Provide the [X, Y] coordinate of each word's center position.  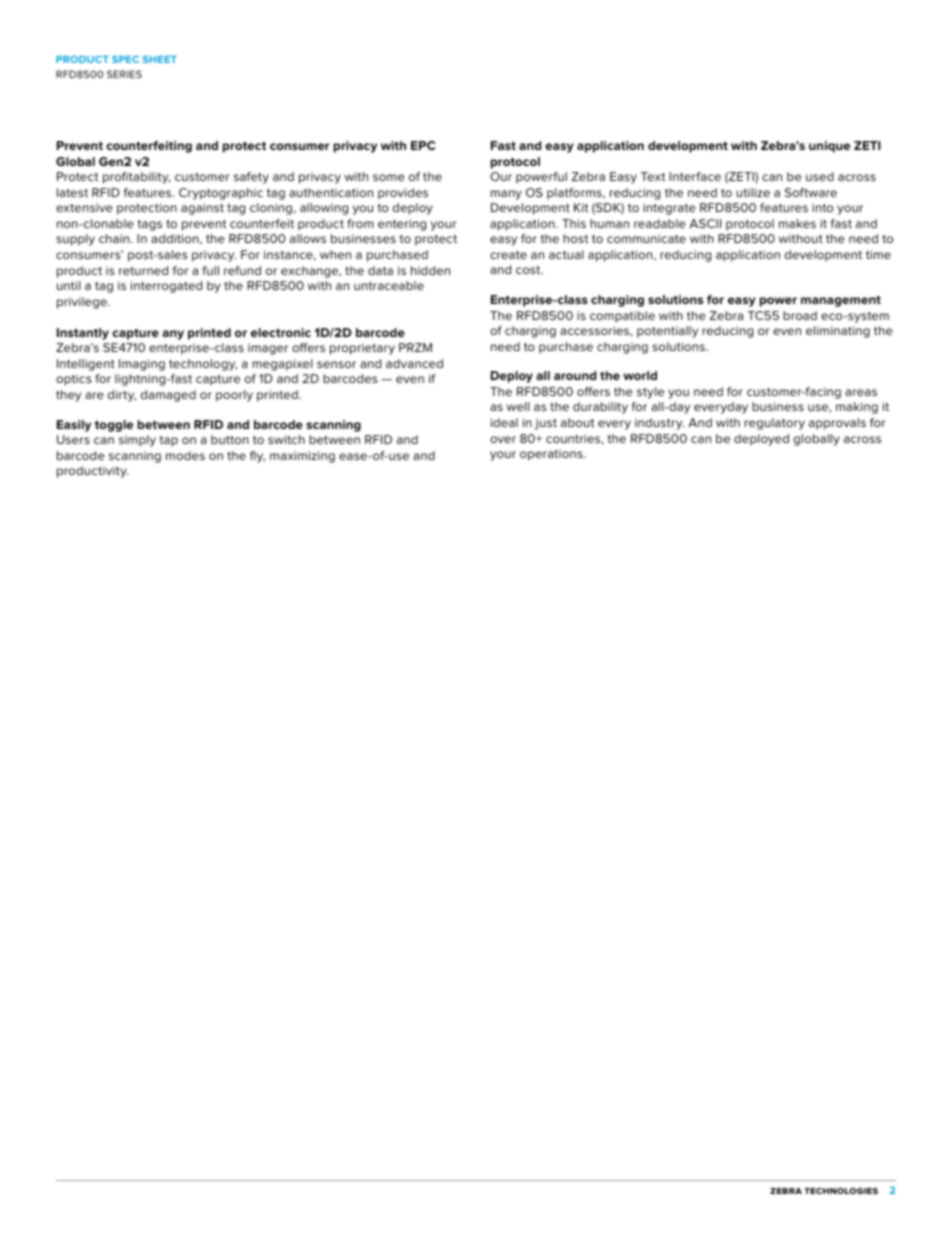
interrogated [166, 287]
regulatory [775, 424]
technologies [841, 1191]
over [503, 439]
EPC [423, 145]
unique [829, 147]
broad [800, 315]
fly [257, 457]
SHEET [160, 59]
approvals [837, 424]
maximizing [302, 457]
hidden [430, 270]
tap [169, 441]
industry [659, 424]
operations [552, 455]
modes [185, 455]
